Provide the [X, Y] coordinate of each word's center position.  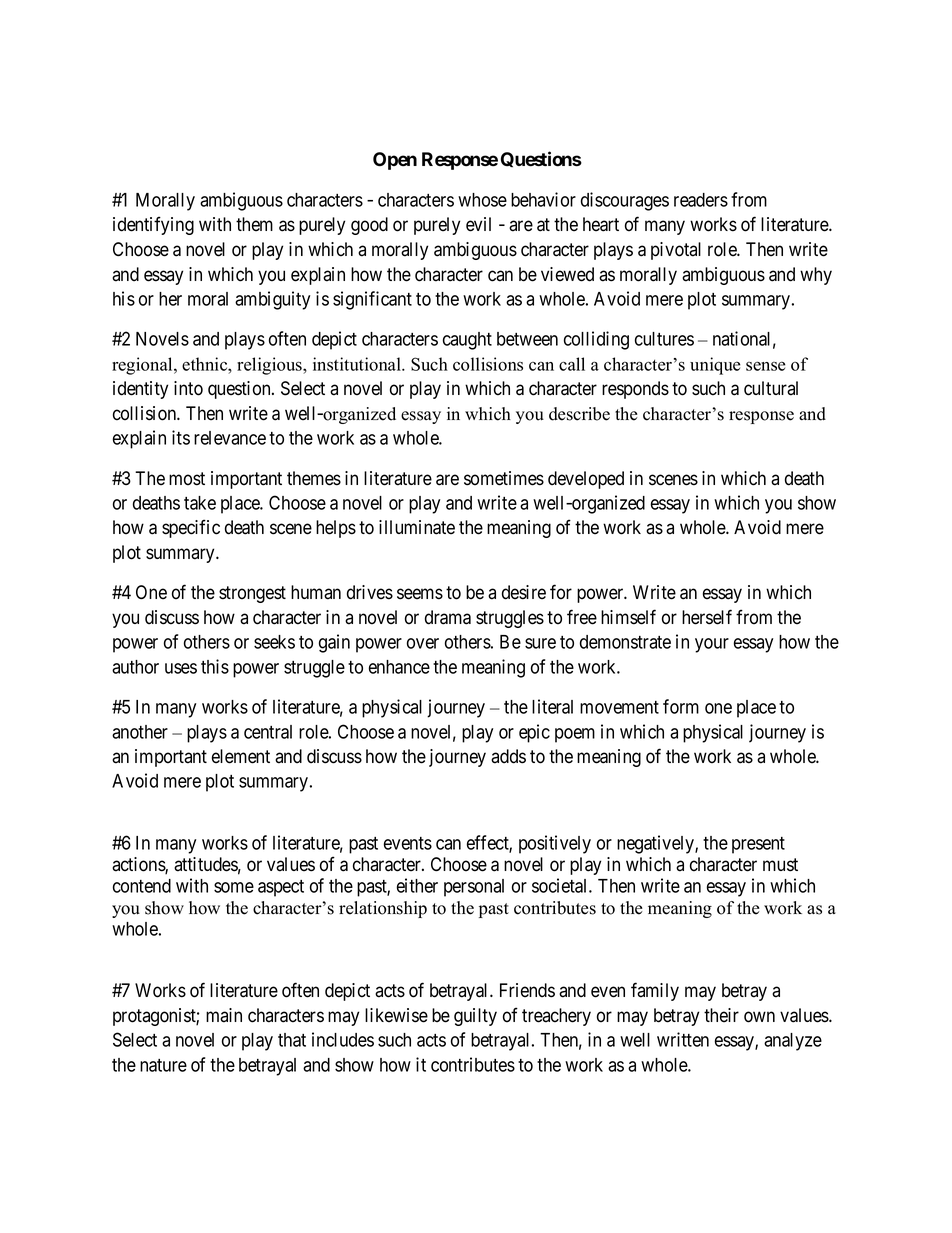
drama [448, 617]
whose [482, 200]
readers [701, 200]
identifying [153, 225]
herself [707, 617]
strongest [252, 594]
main [224, 1015]
